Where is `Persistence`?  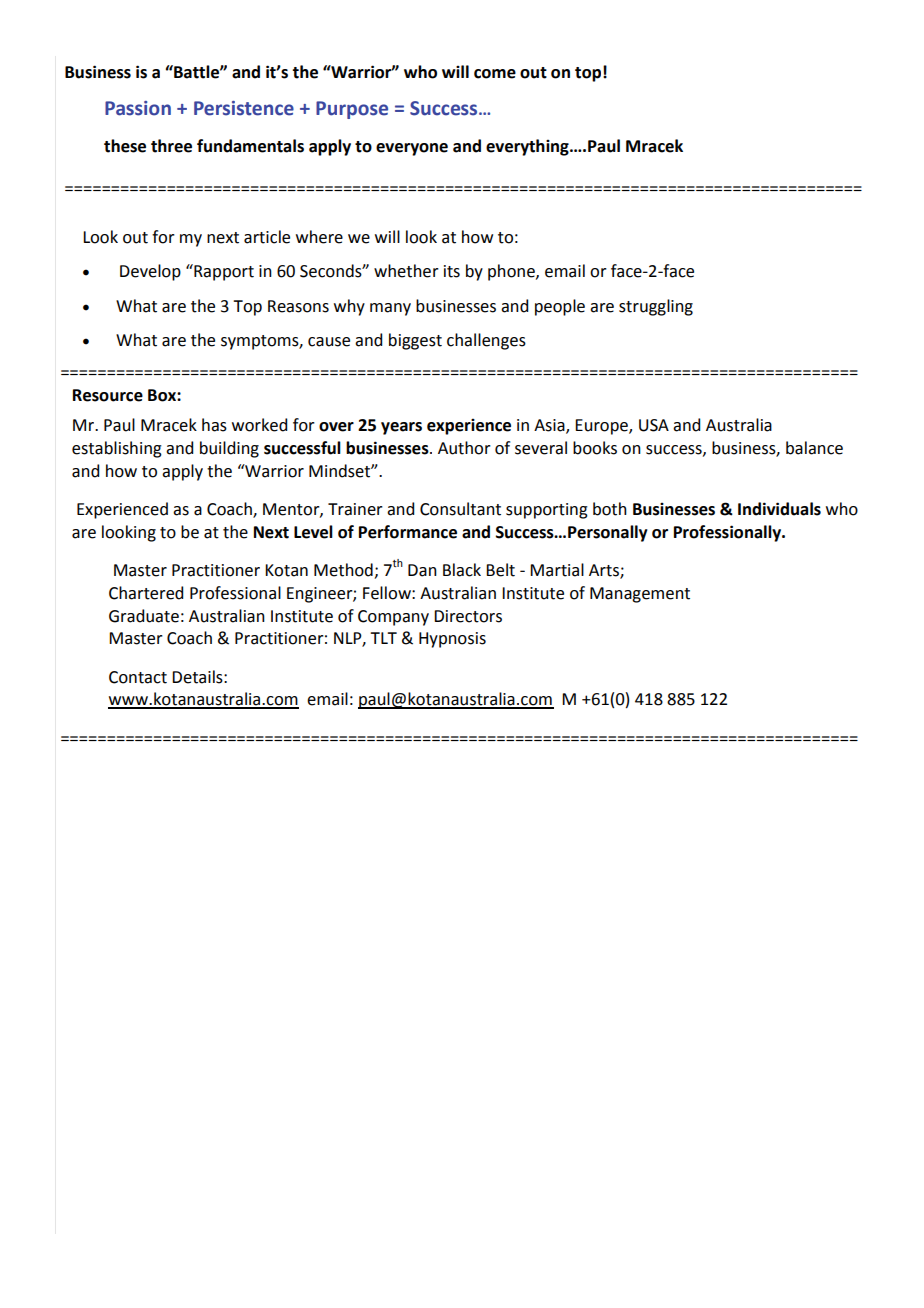
Persistence is located at coordinates (244, 108).
